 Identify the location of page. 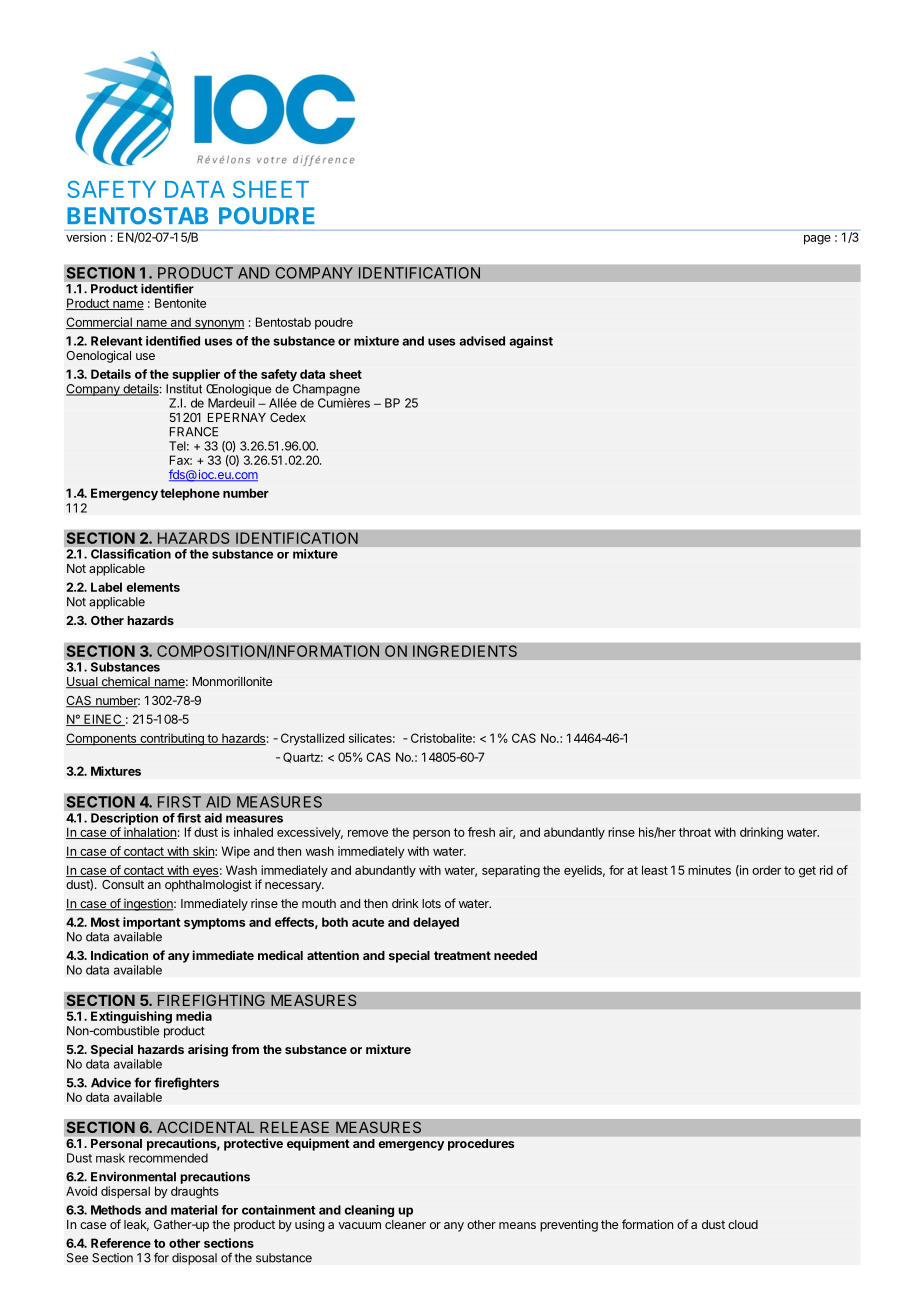
(817, 240).
